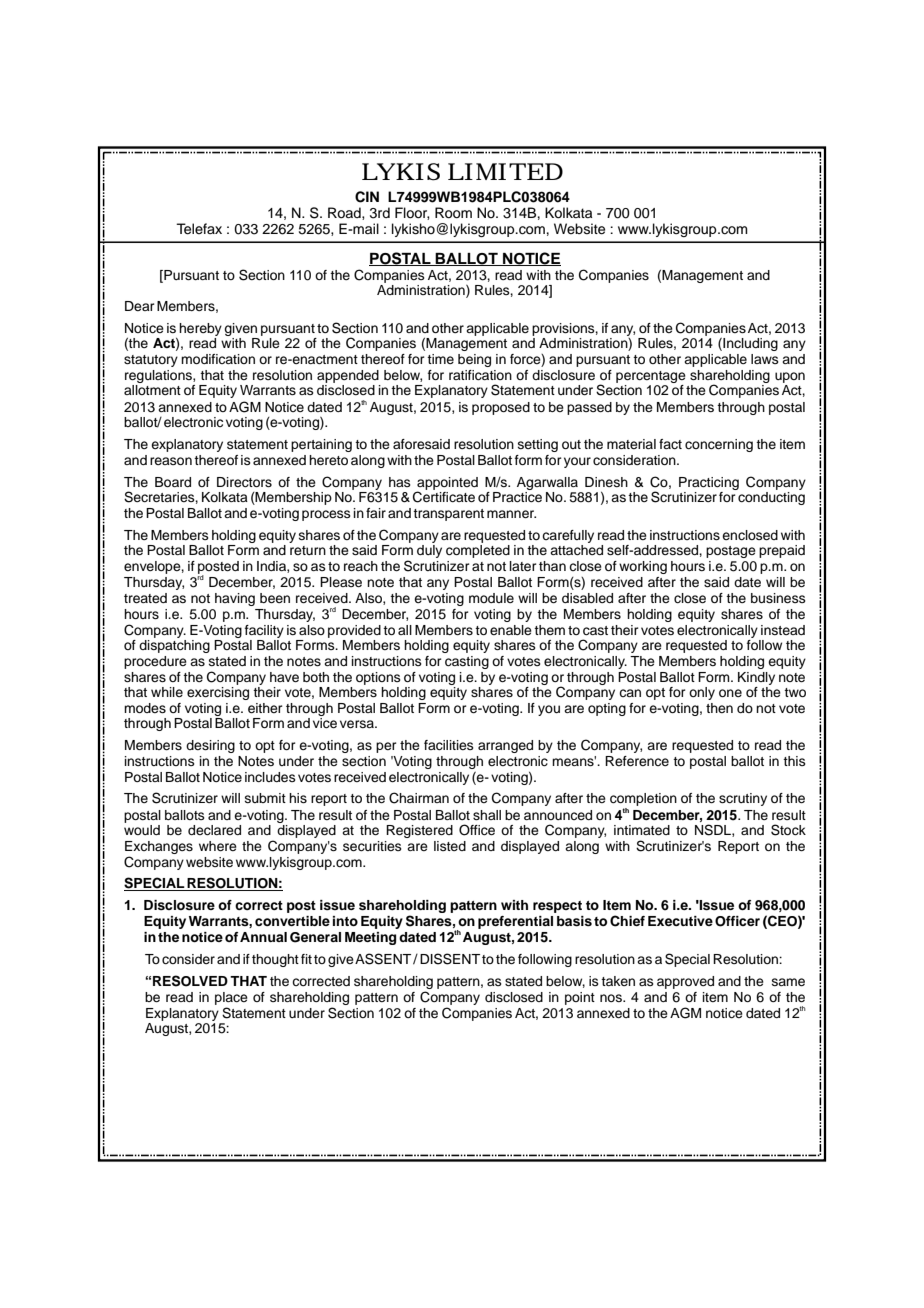 This screenshot has height=1308, width=924. What do you see at coordinates (235, 599) in the screenshot?
I see `having` at bounding box center [235, 599].
